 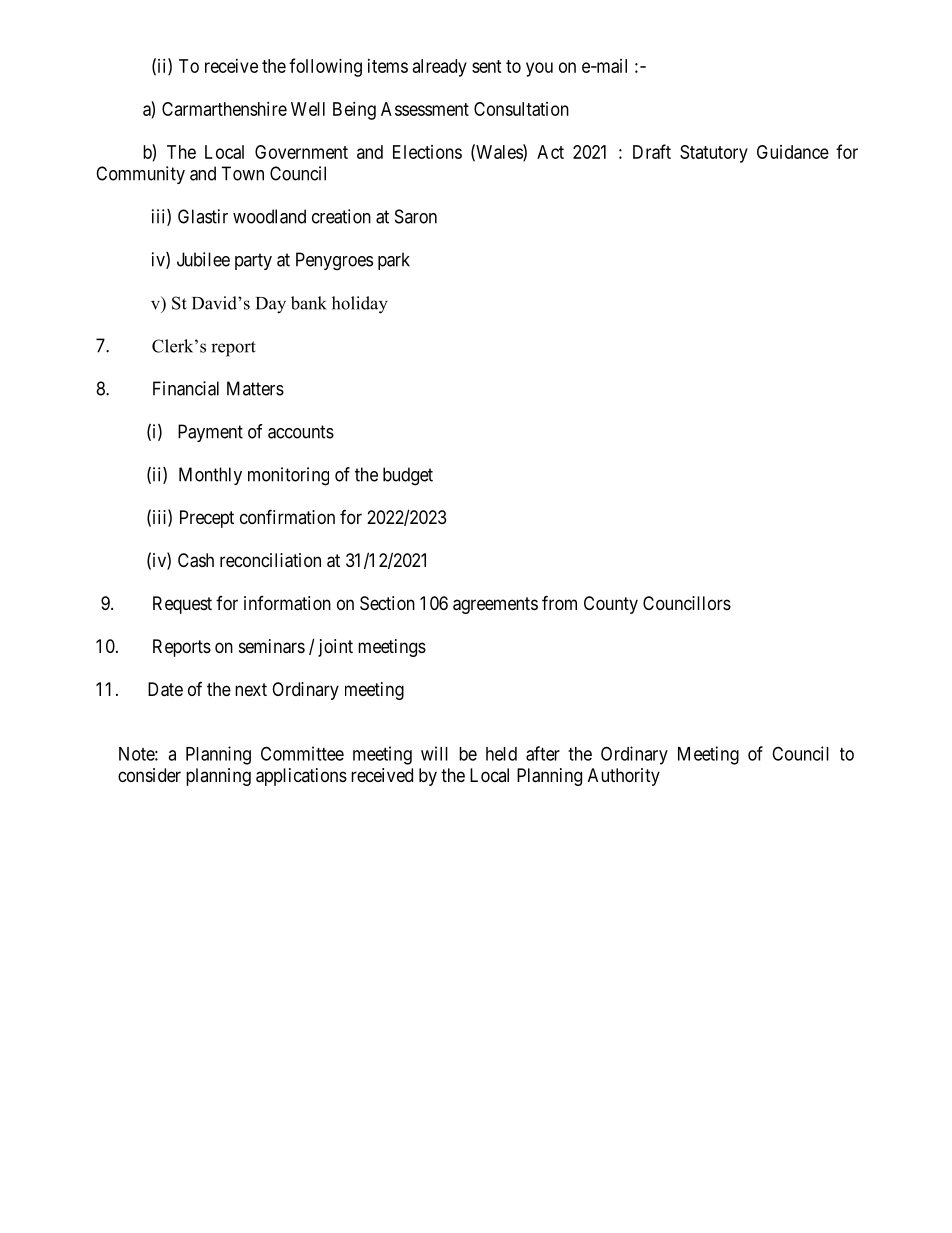 I want to click on consider, so click(x=149, y=775).
